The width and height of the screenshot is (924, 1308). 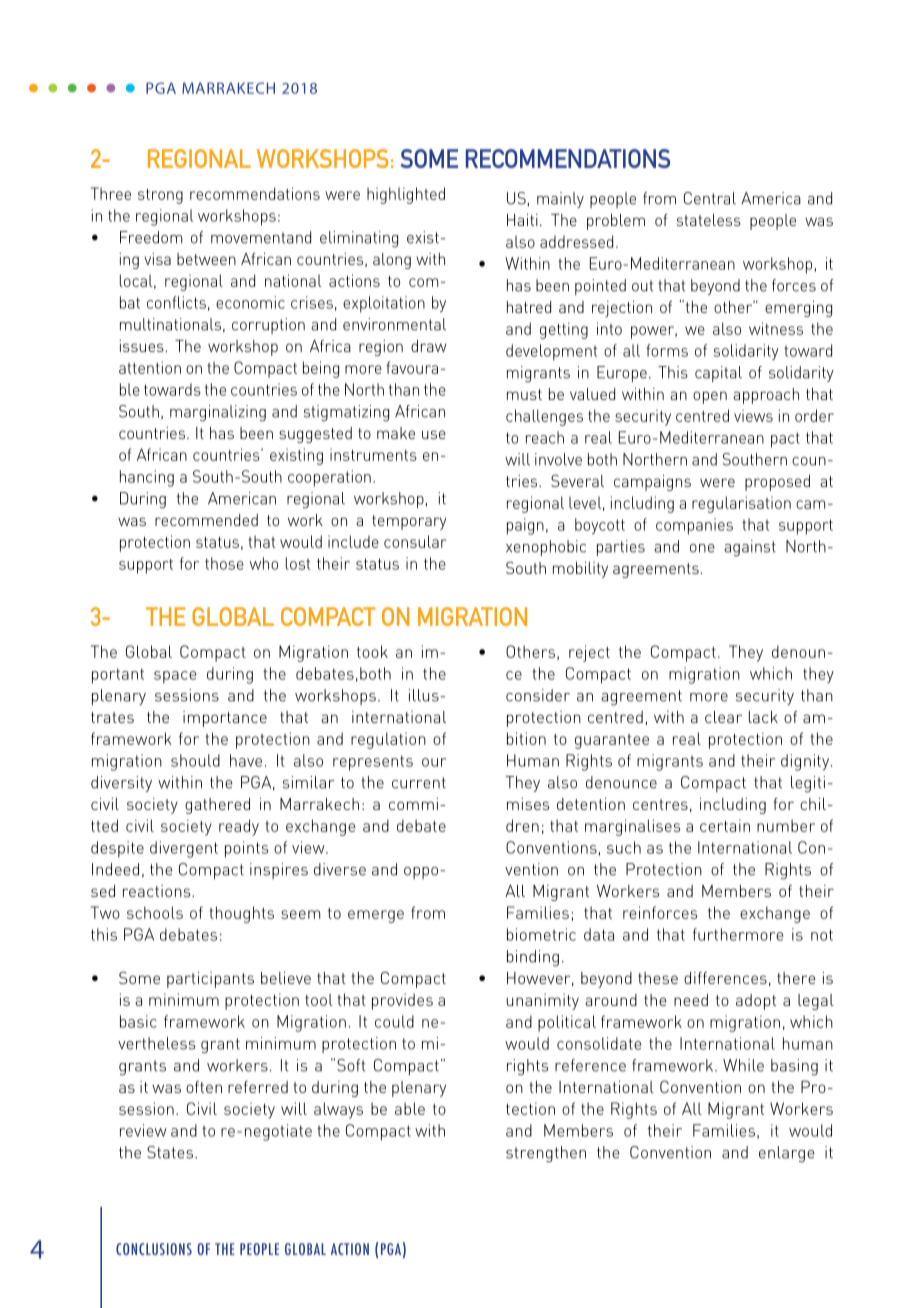 What do you see at coordinates (138, 1021) in the screenshot?
I see `basic` at bounding box center [138, 1021].
